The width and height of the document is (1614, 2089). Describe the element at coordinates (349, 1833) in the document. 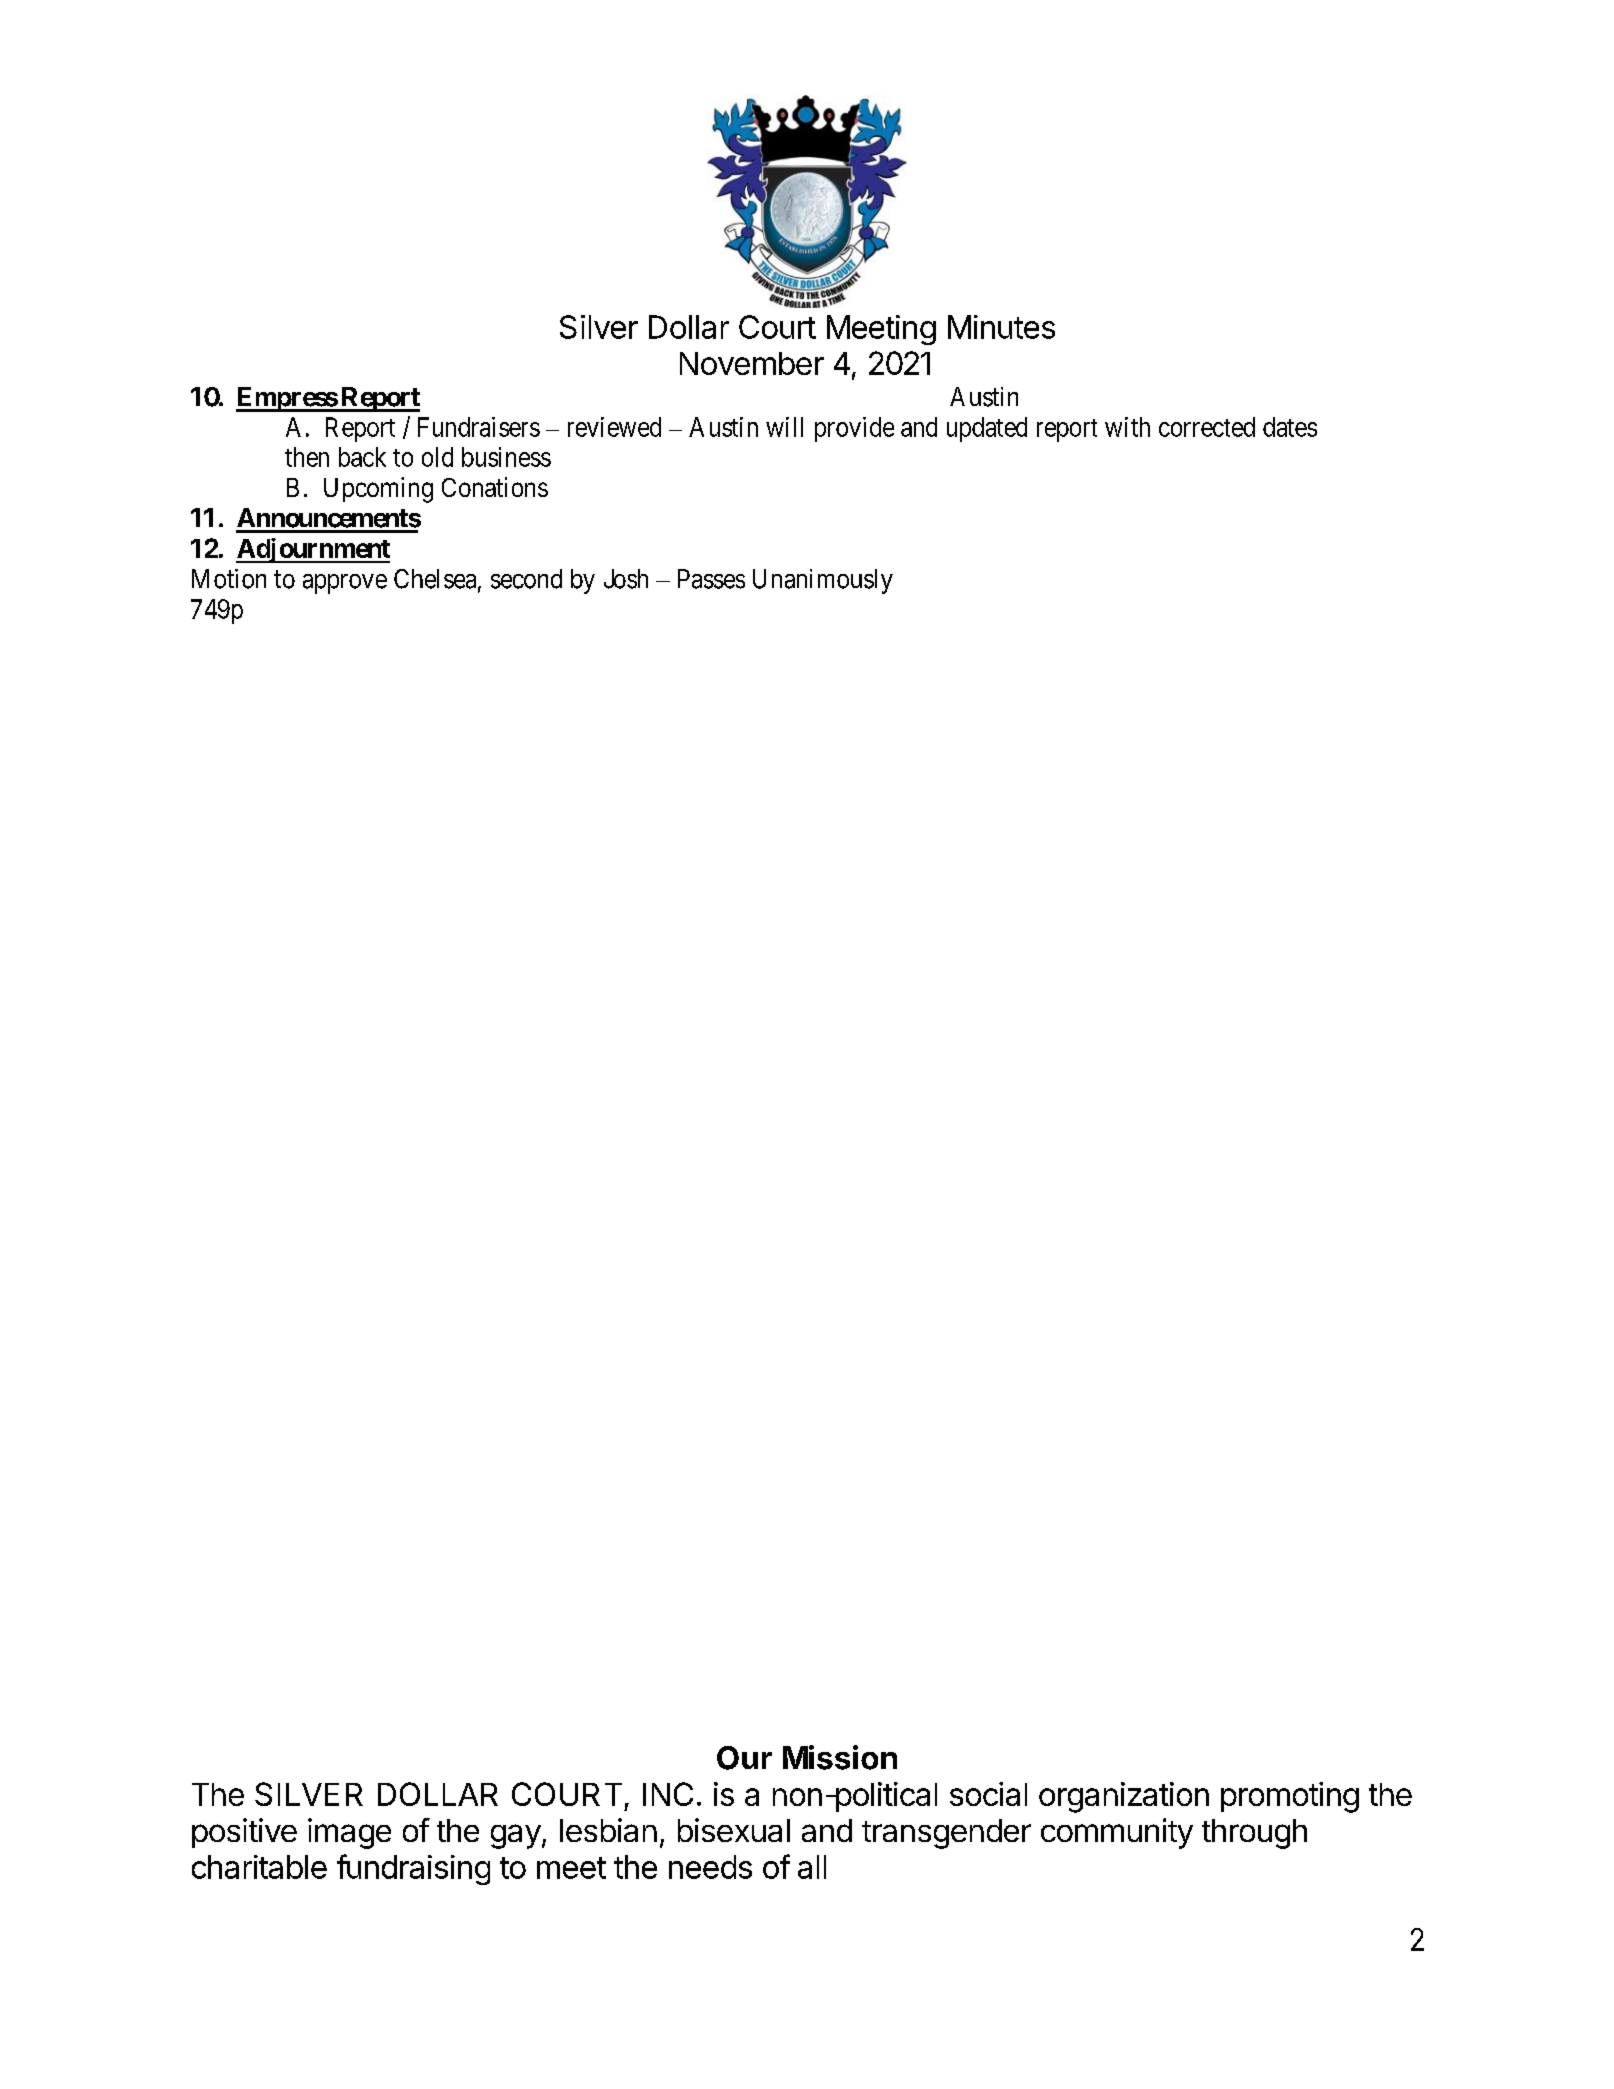

I see `image` at that location.
